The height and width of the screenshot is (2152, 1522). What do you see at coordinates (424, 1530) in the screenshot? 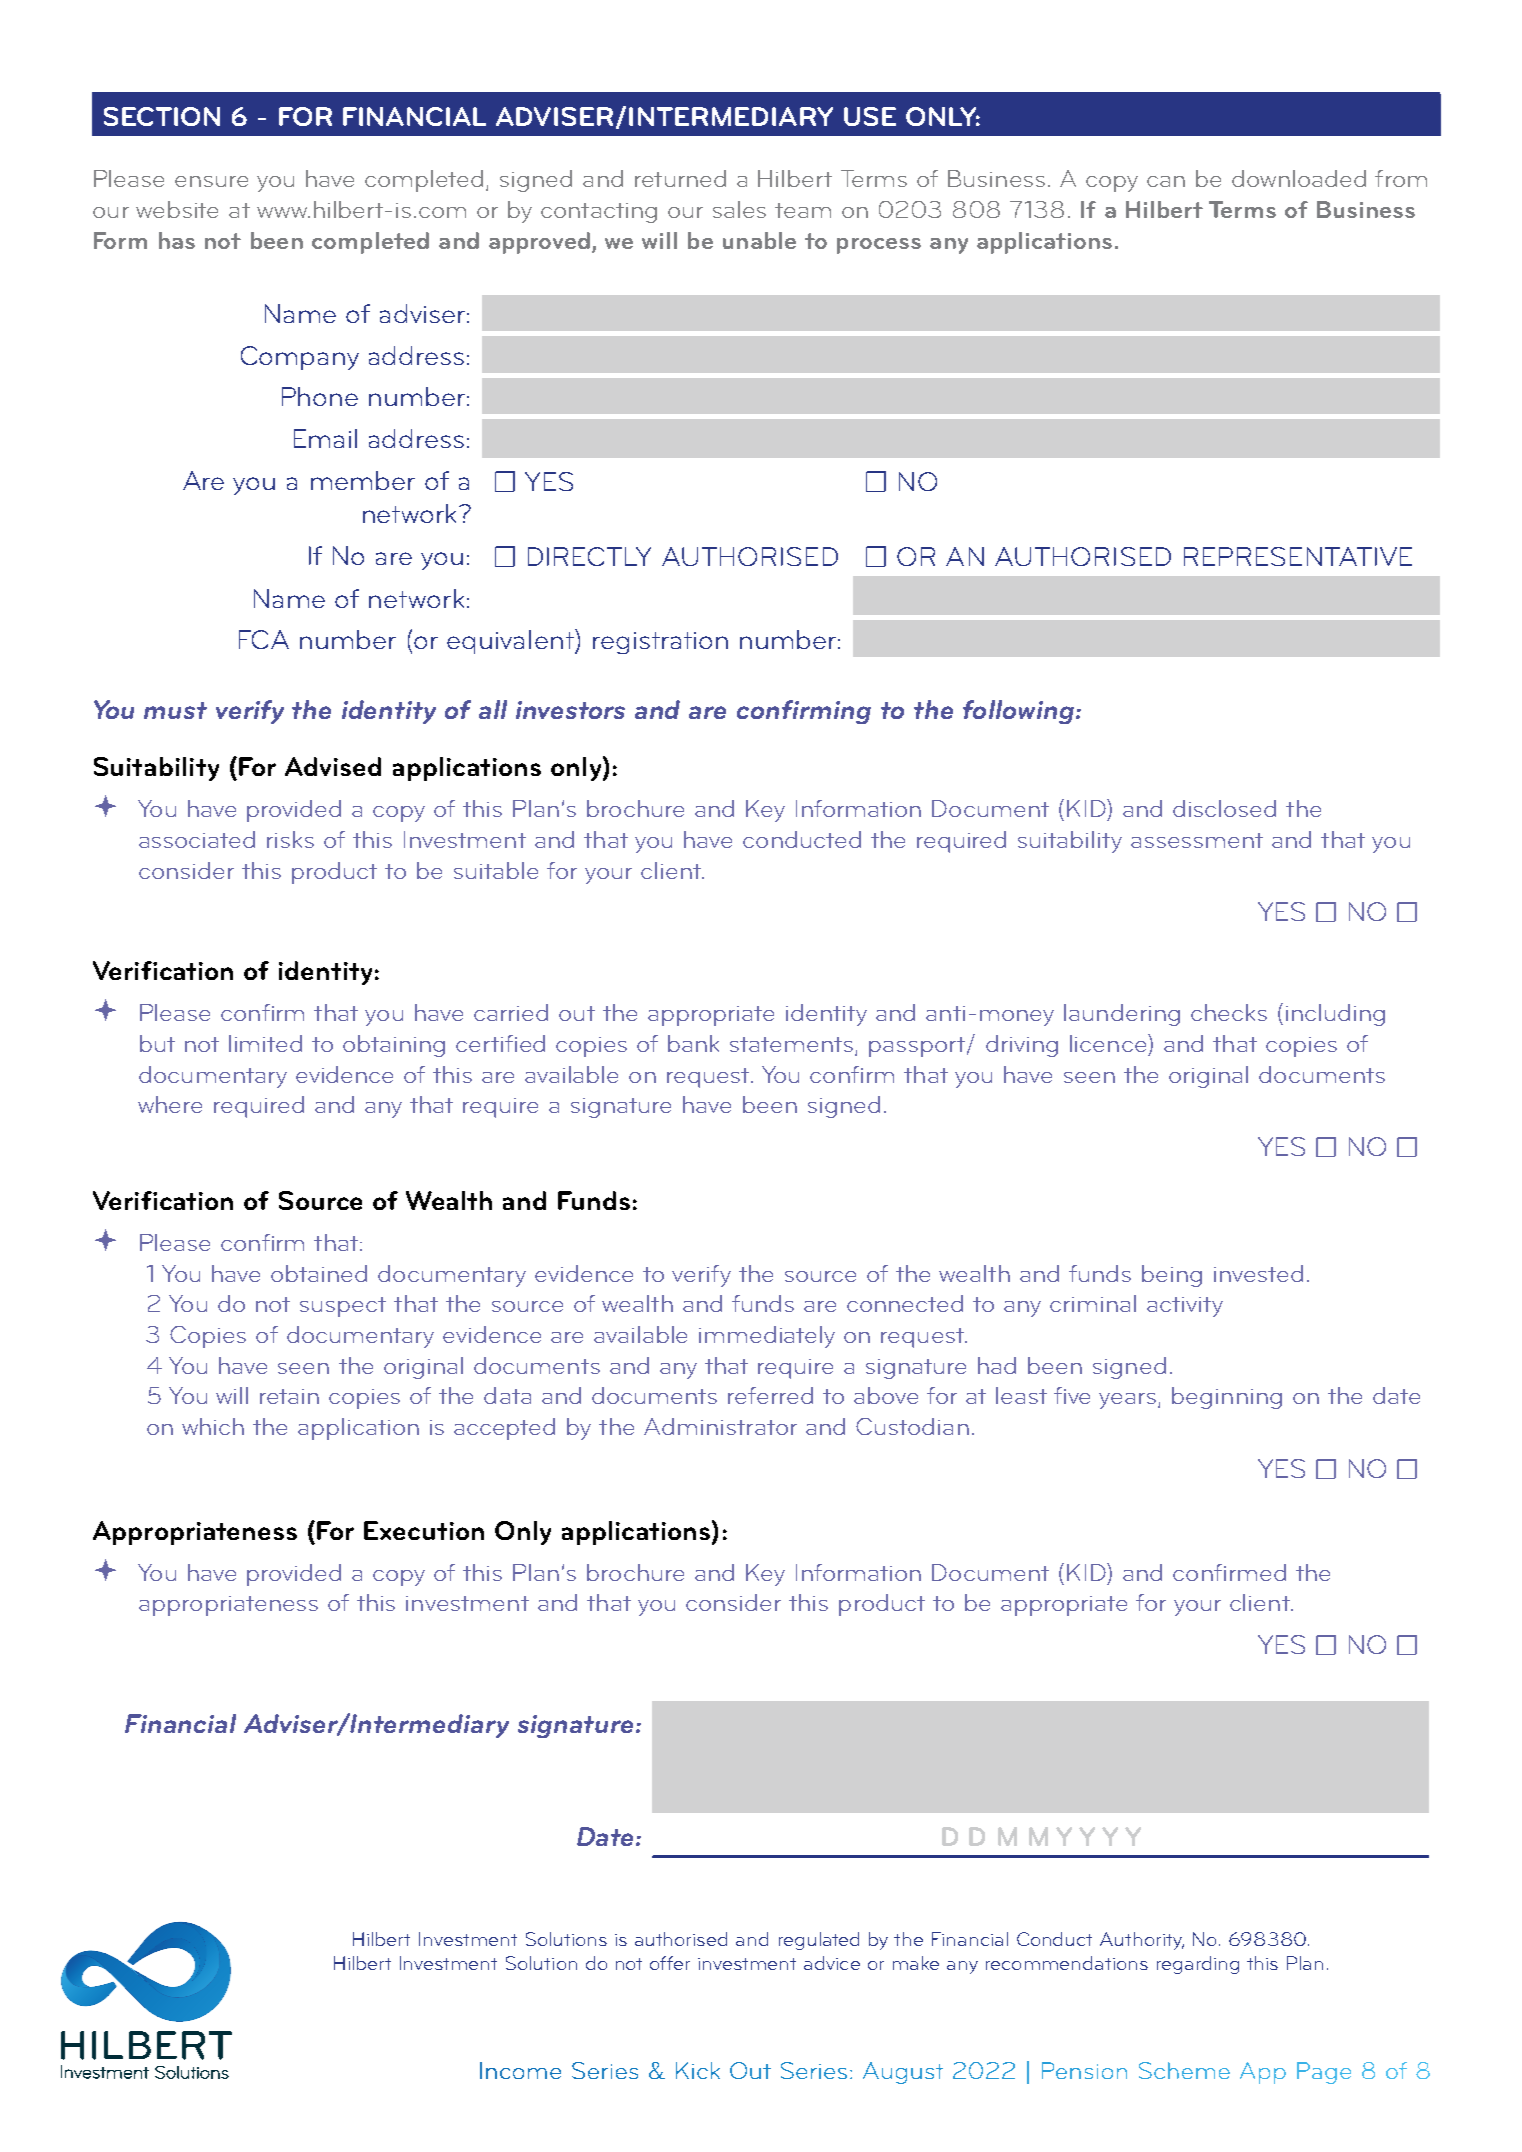
I see `Execution` at bounding box center [424, 1530].
